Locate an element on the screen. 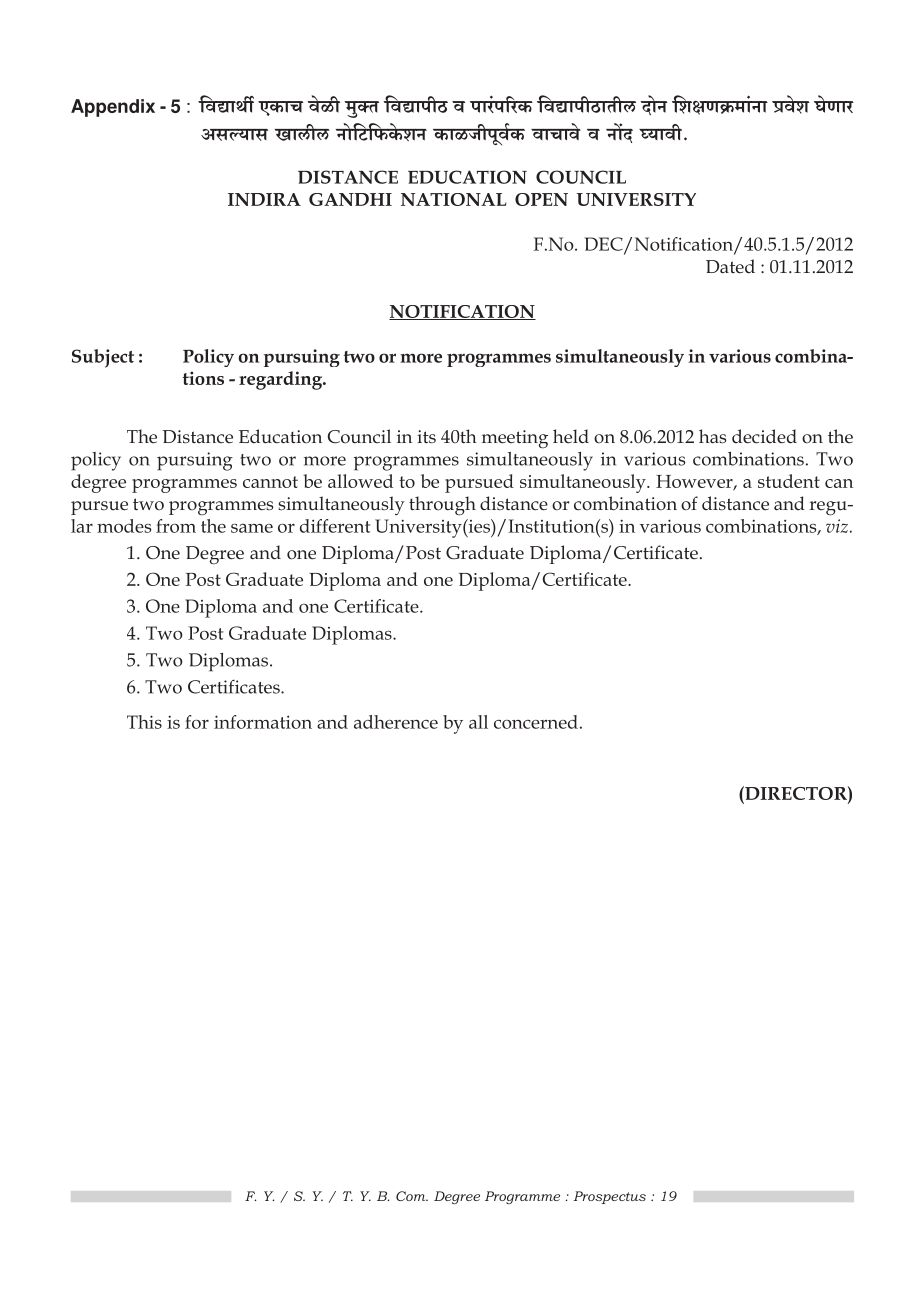 This screenshot has height=1308, width=924. adherence is located at coordinates (396, 722).
